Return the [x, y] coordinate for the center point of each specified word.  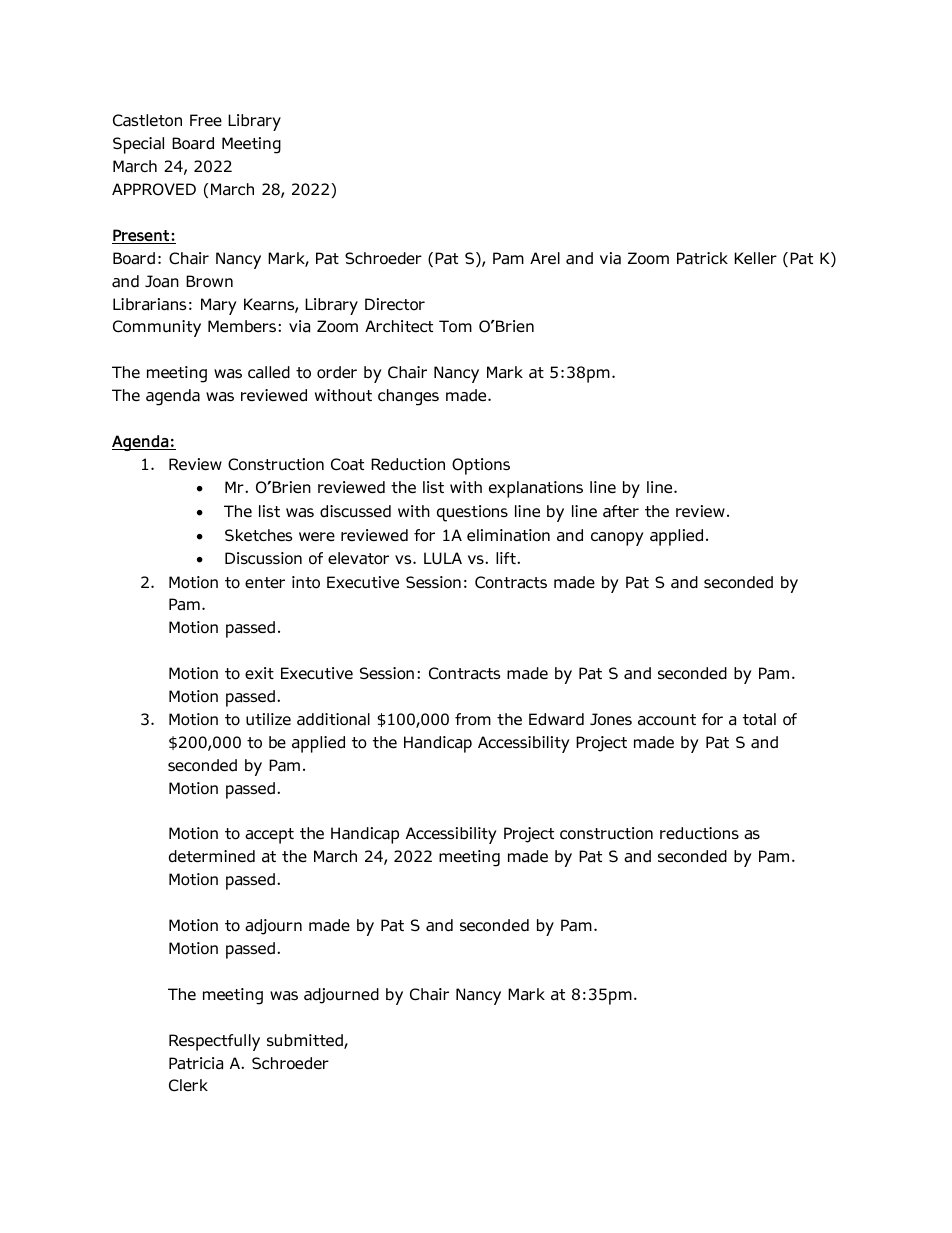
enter [265, 582]
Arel [545, 258]
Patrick [702, 258]
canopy [617, 539]
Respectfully [214, 1042]
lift [507, 558]
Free [206, 120]
